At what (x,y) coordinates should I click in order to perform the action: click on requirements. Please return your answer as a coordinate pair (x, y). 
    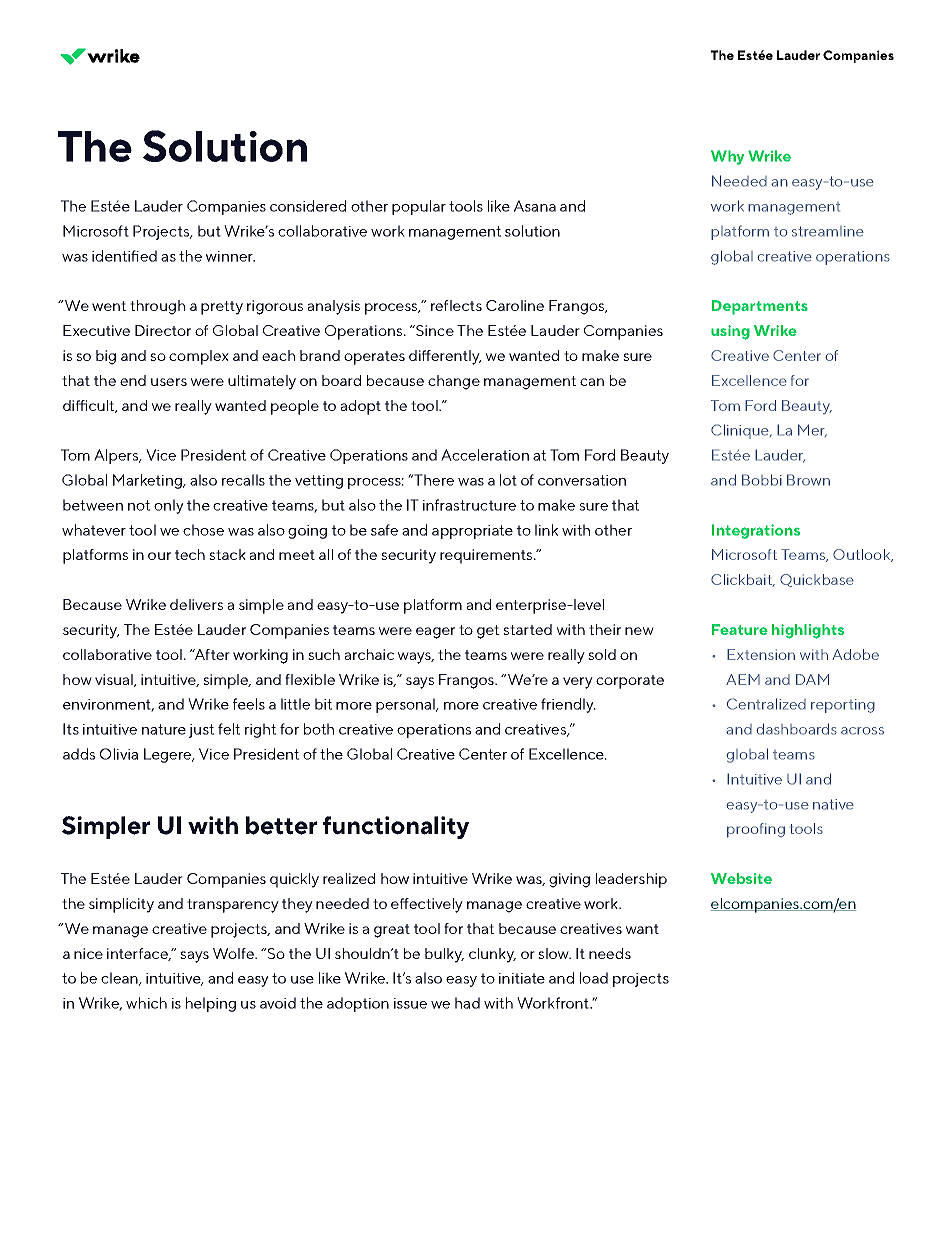
    Looking at the image, I should click on (487, 556).
